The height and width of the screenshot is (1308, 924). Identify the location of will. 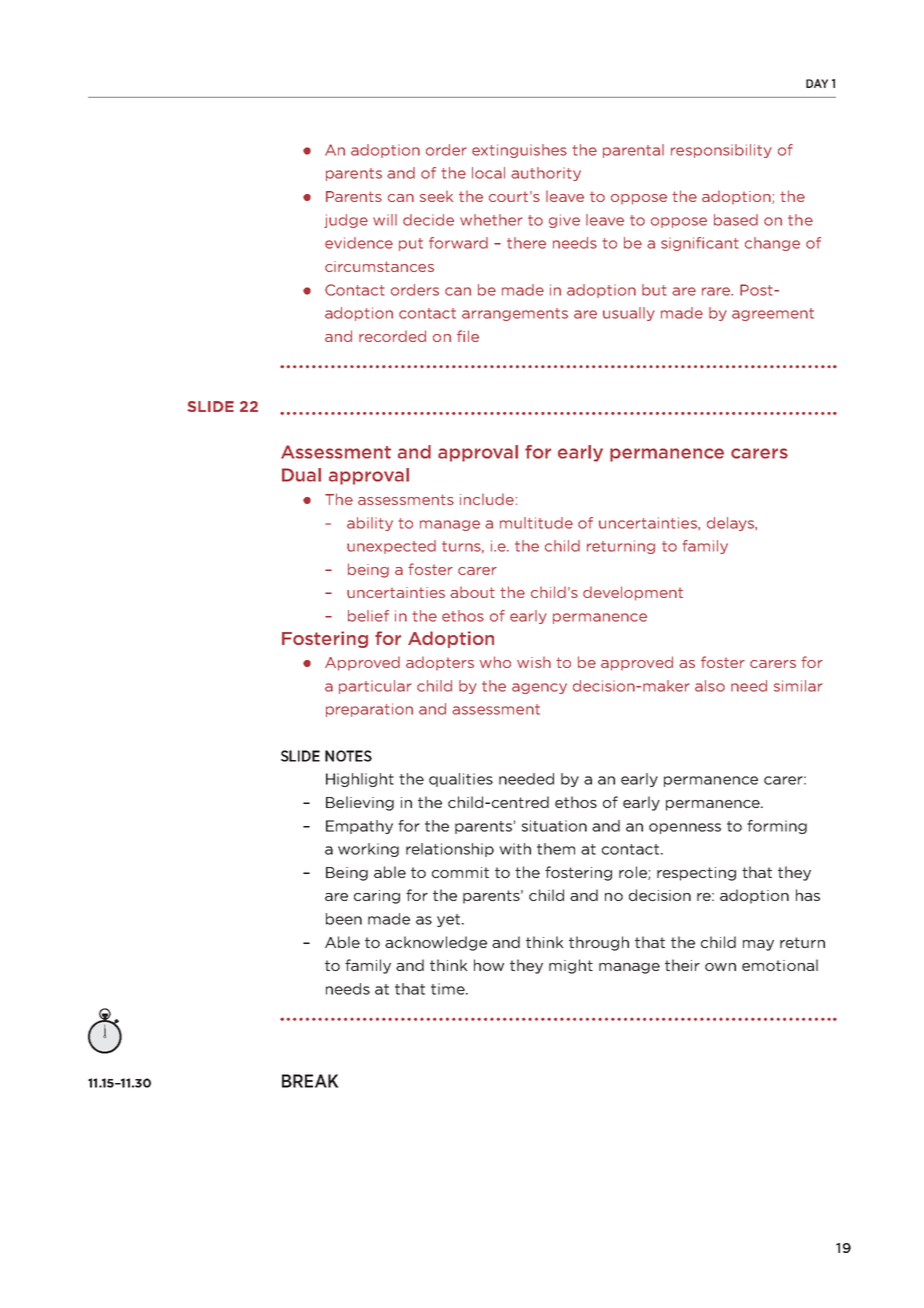
(385, 220).
